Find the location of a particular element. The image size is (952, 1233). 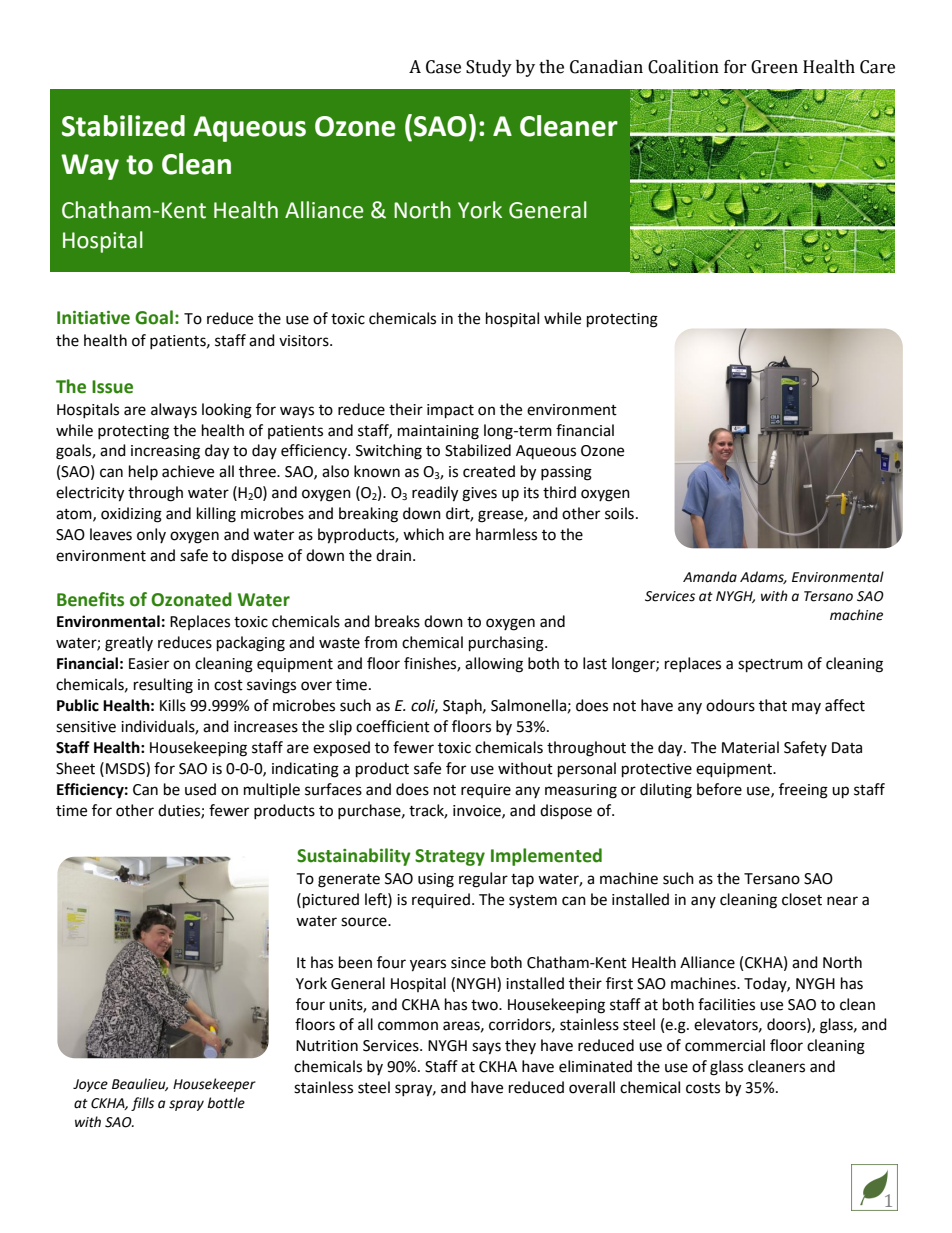

Green is located at coordinates (774, 67).
